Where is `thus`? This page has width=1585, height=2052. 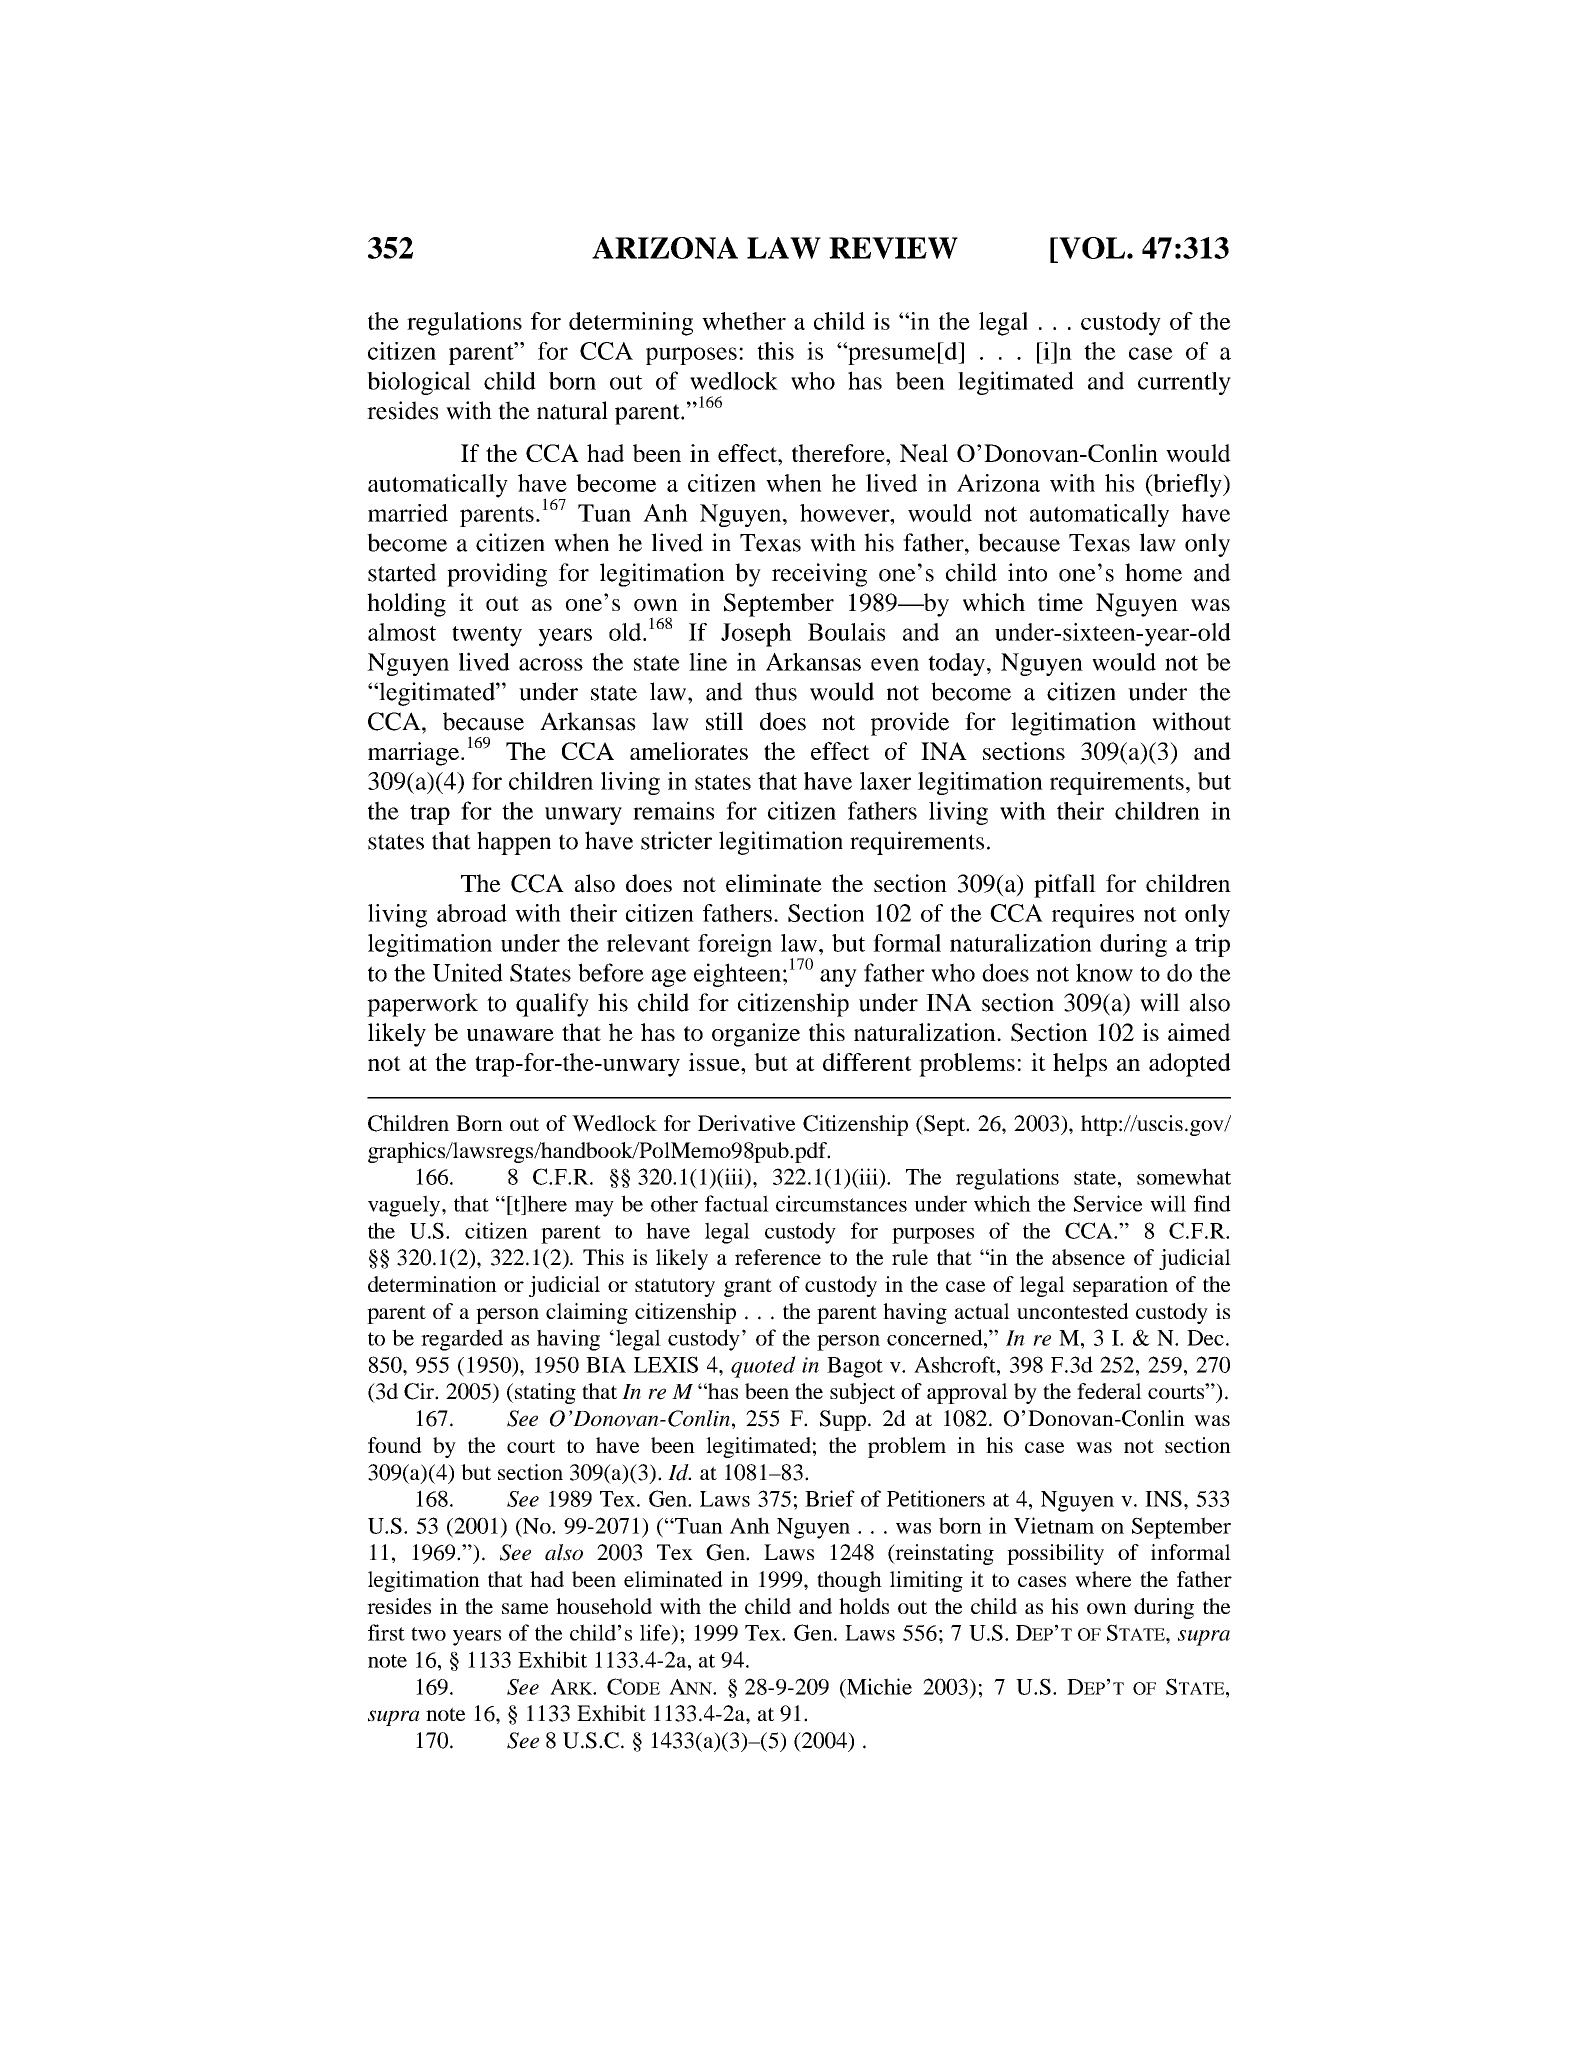 thus is located at coordinates (776, 691).
